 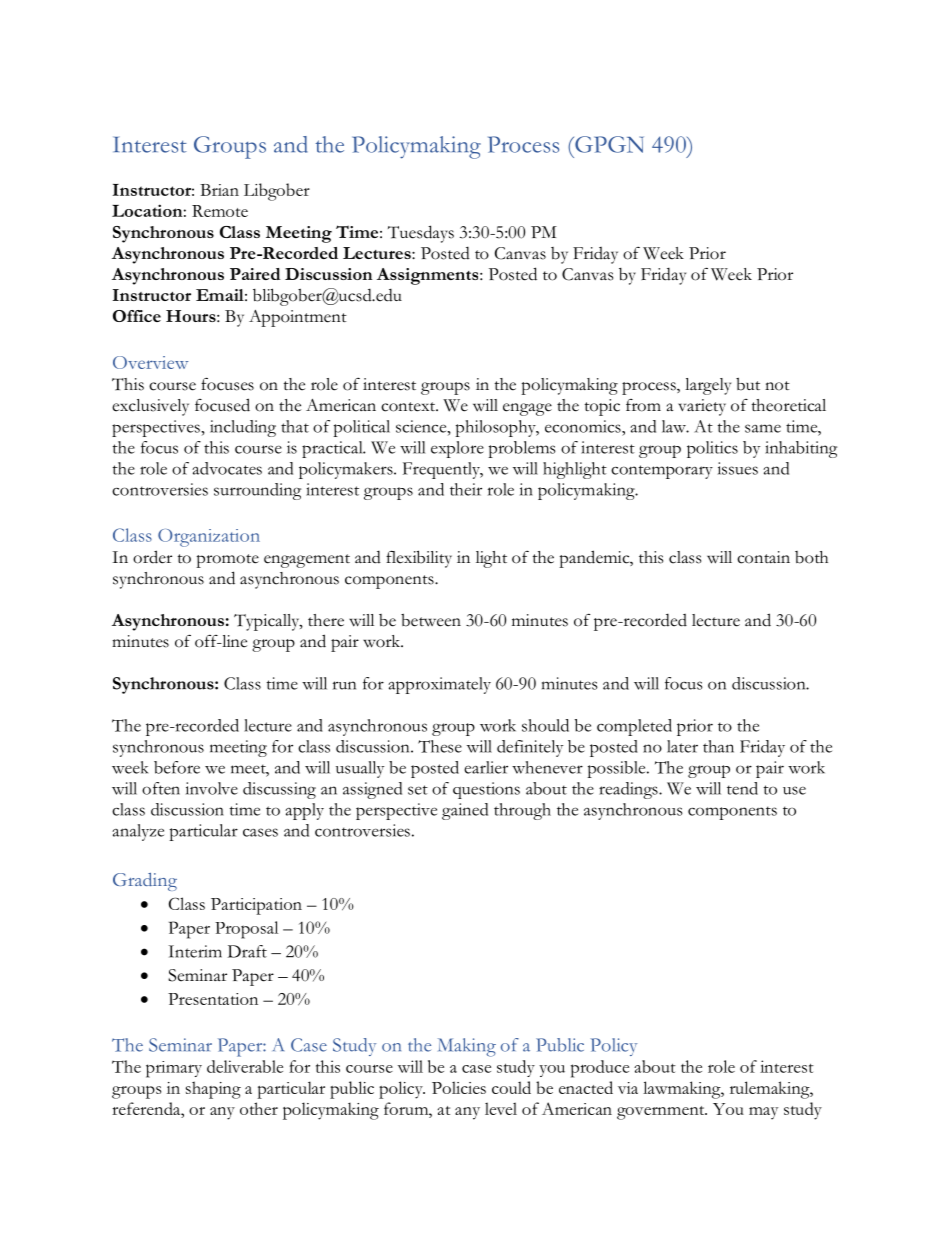 I want to click on before, so click(x=177, y=767).
